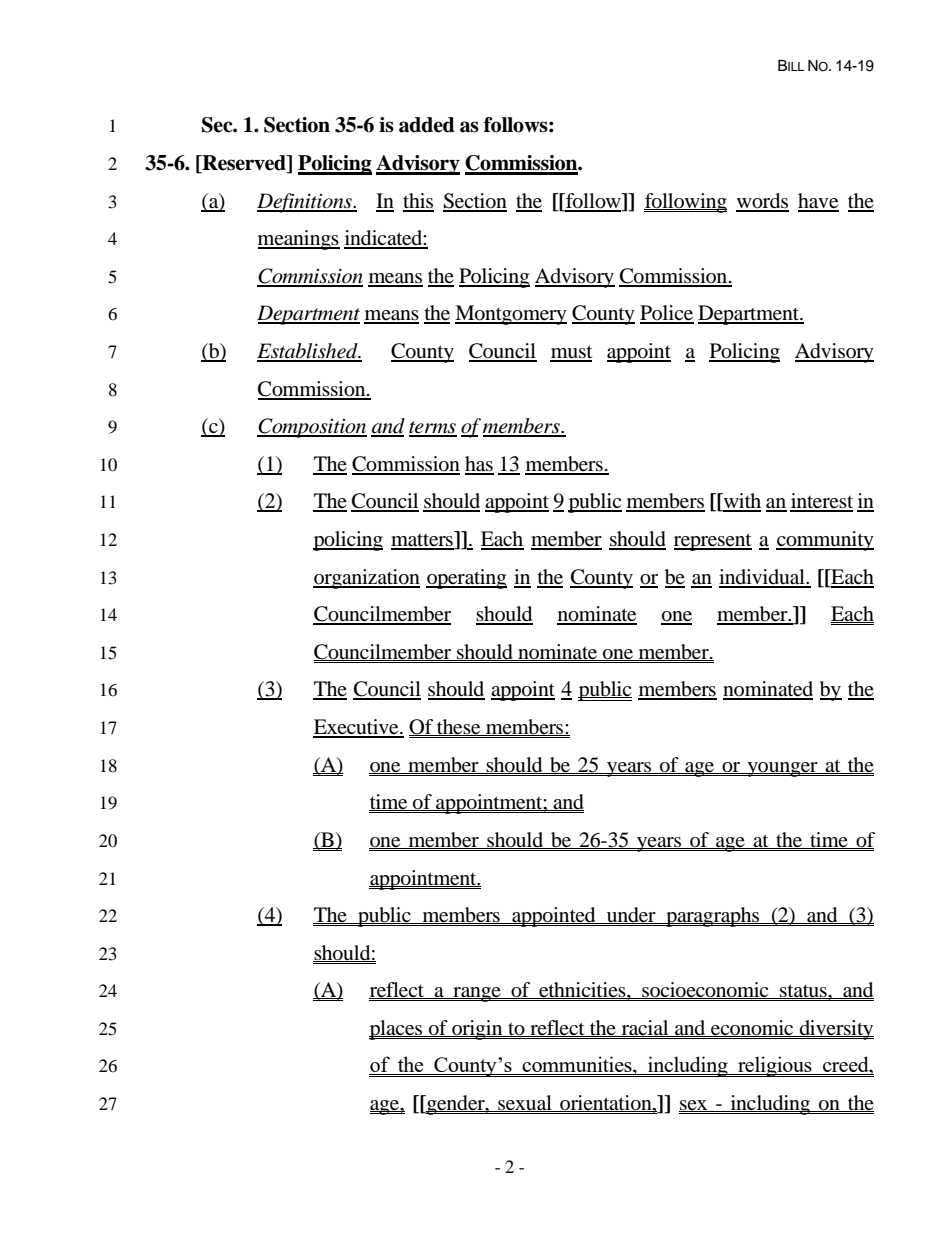 The height and width of the document is (1233, 952). What do you see at coordinates (741, 502) in the document?
I see `with` at bounding box center [741, 502].
